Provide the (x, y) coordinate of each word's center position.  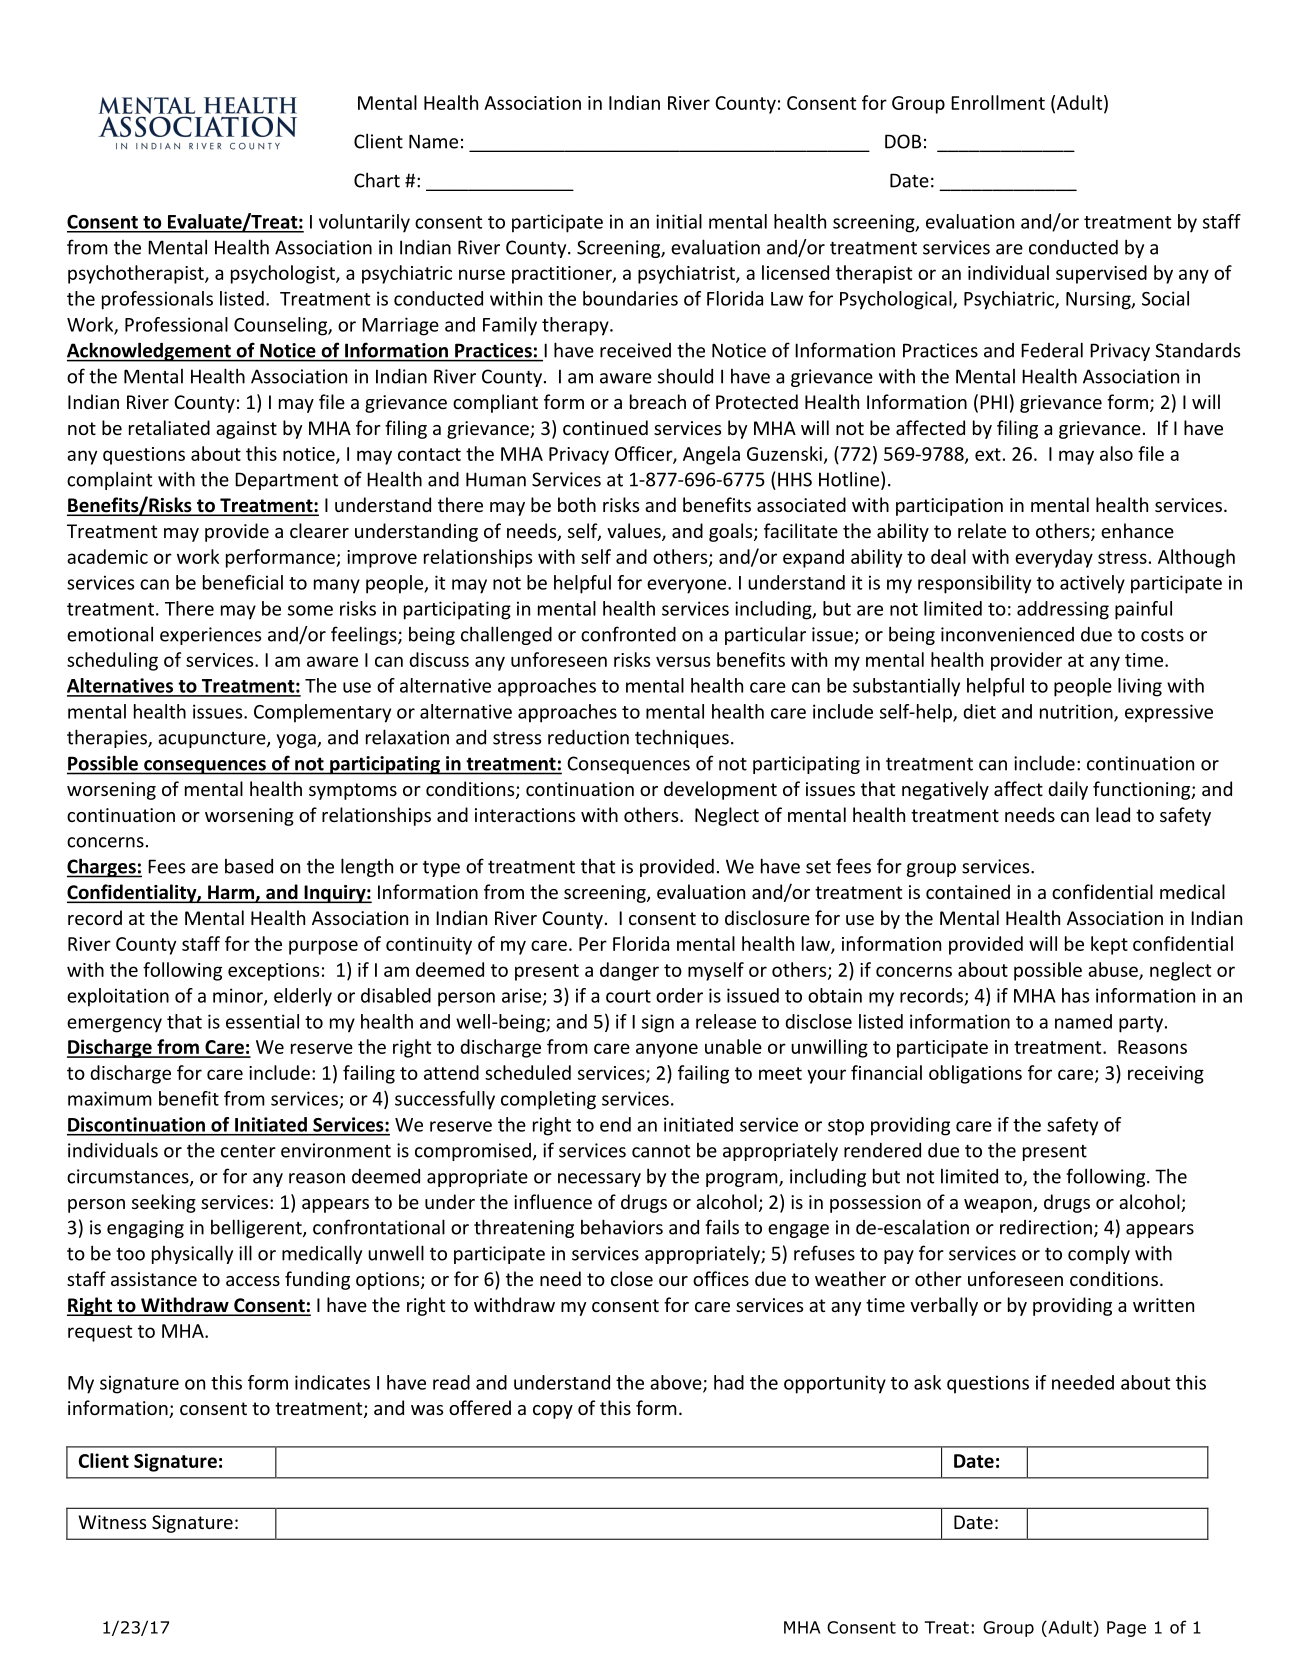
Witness (112, 1522)
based (249, 866)
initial (679, 221)
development (720, 790)
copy (553, 1412)
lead (1113, 814)
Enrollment (998, 102)
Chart (377, 180)
